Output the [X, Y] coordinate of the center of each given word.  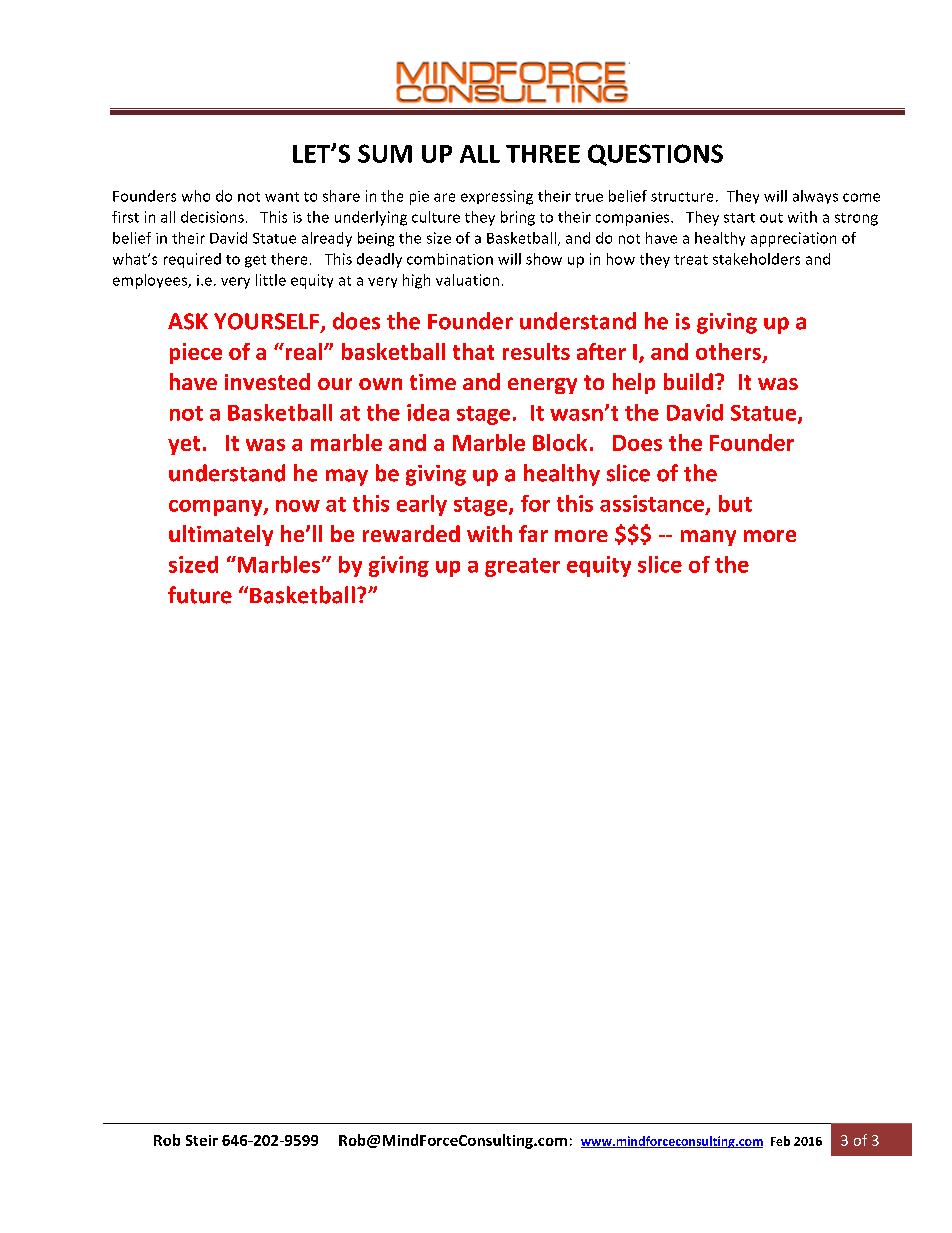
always [815, 197]
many [708, 538]
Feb [780, 1141]
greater [522, 567]
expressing [497, 197]
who [196, 196]
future [200, 595]
